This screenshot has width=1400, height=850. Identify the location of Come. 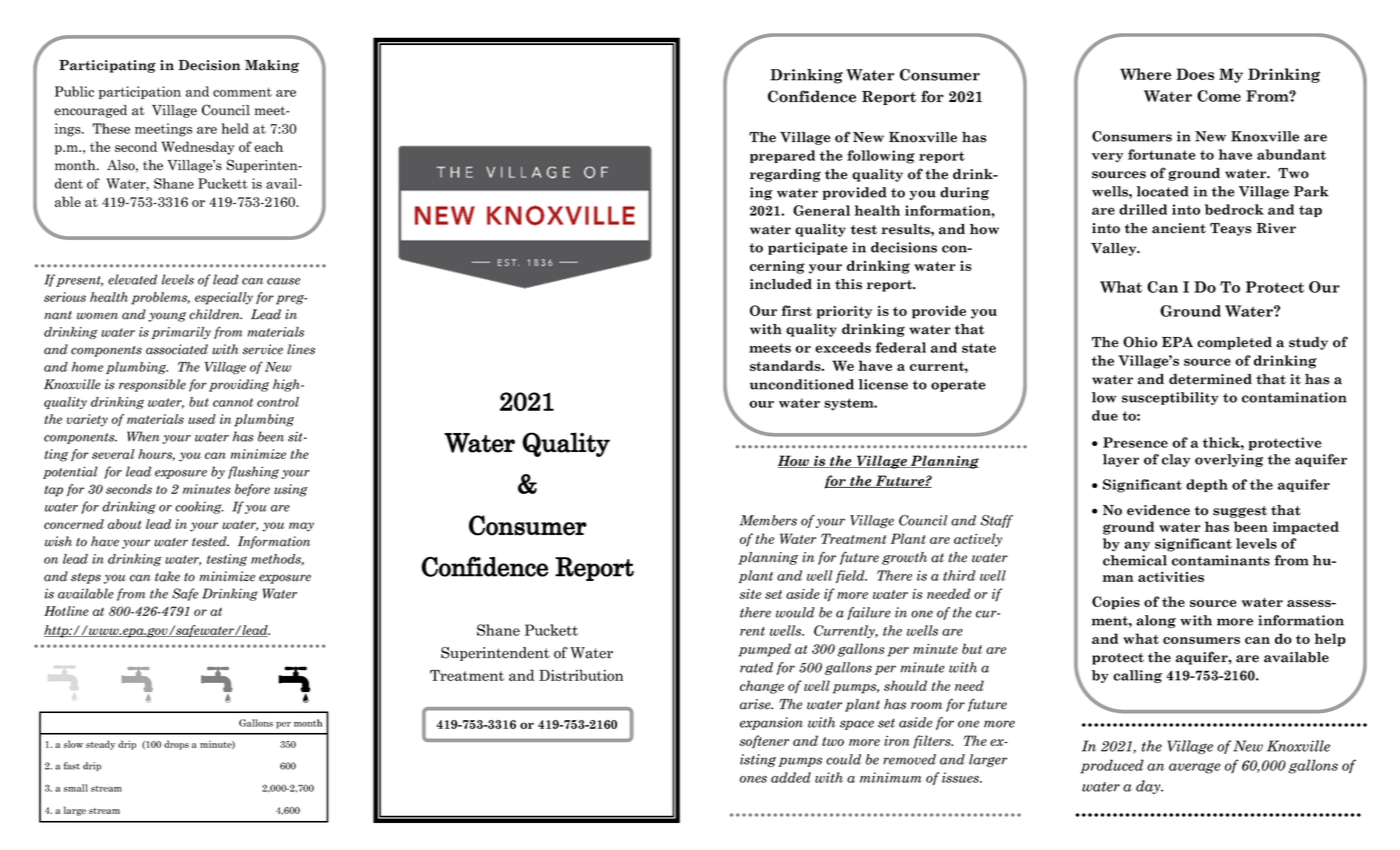
(1219, 96).
